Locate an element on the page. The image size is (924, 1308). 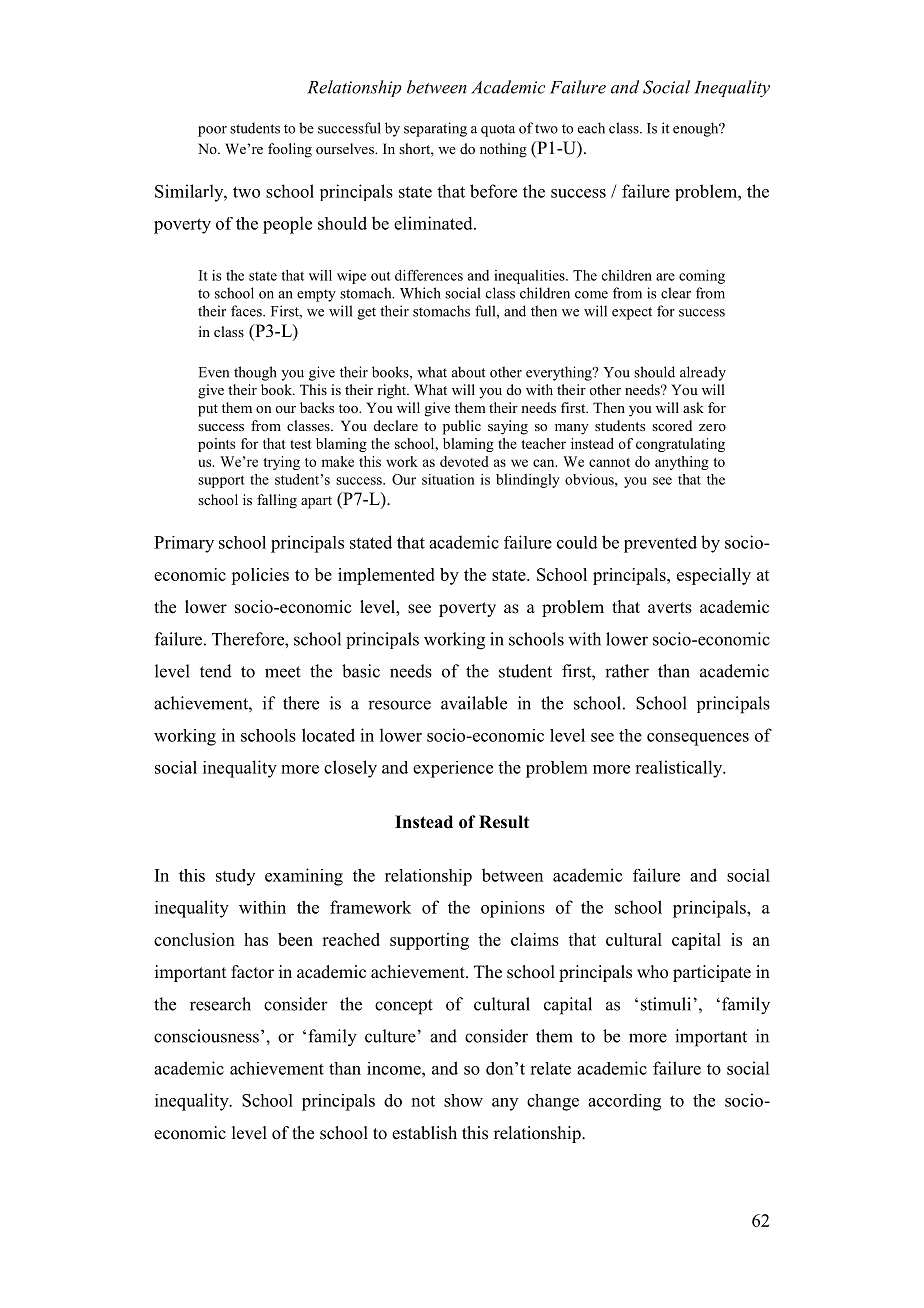
fooling is located at coordinates (290, 150).
